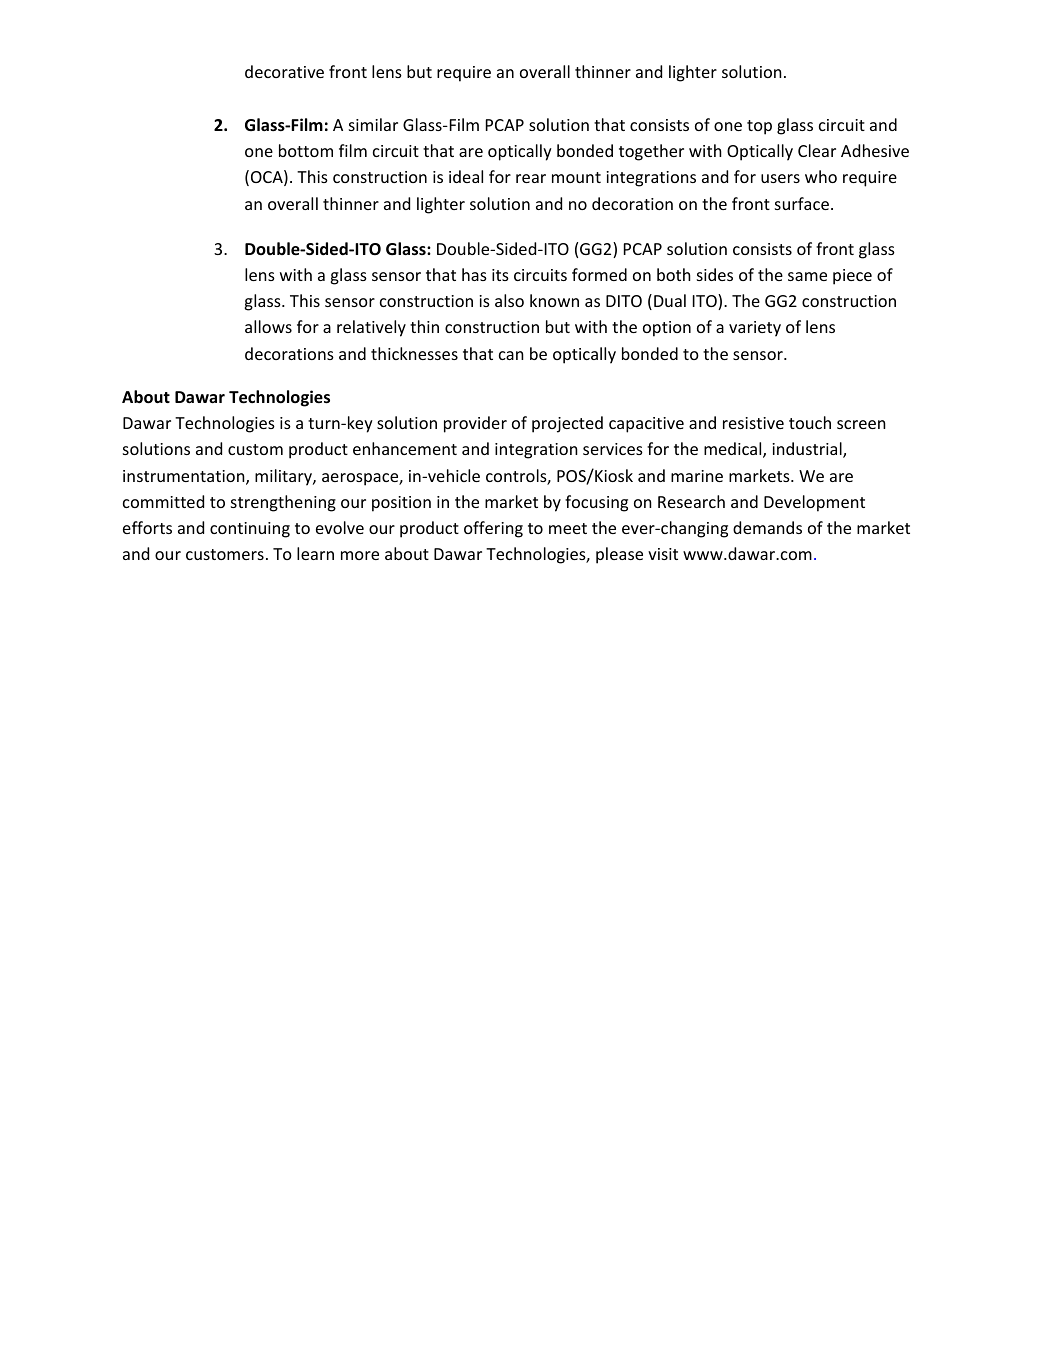 This screenshot has height=1345, width=1039. I want to click on formed, so click(599, 274).
